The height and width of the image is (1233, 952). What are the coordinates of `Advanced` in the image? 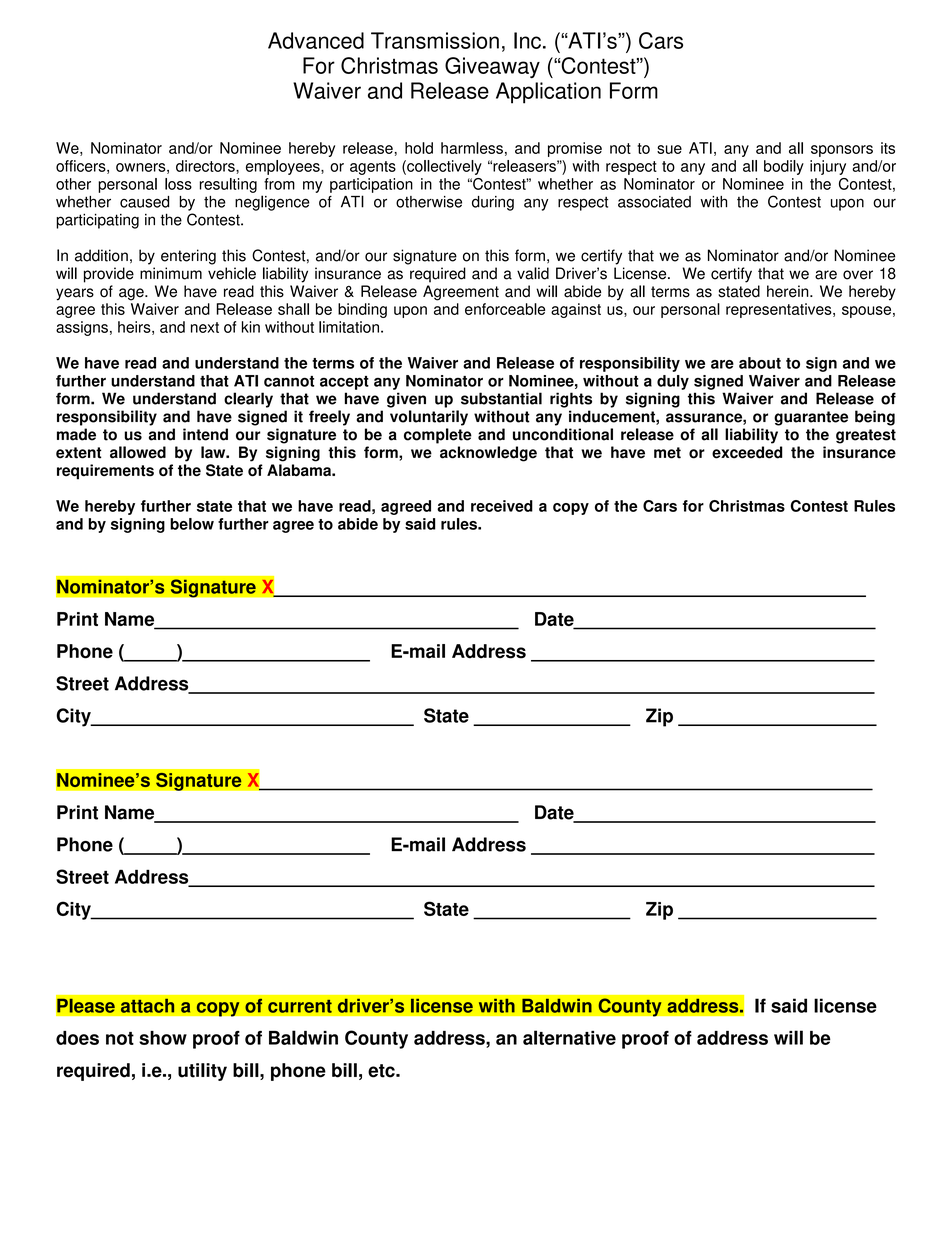 It's located at (316, 40).
